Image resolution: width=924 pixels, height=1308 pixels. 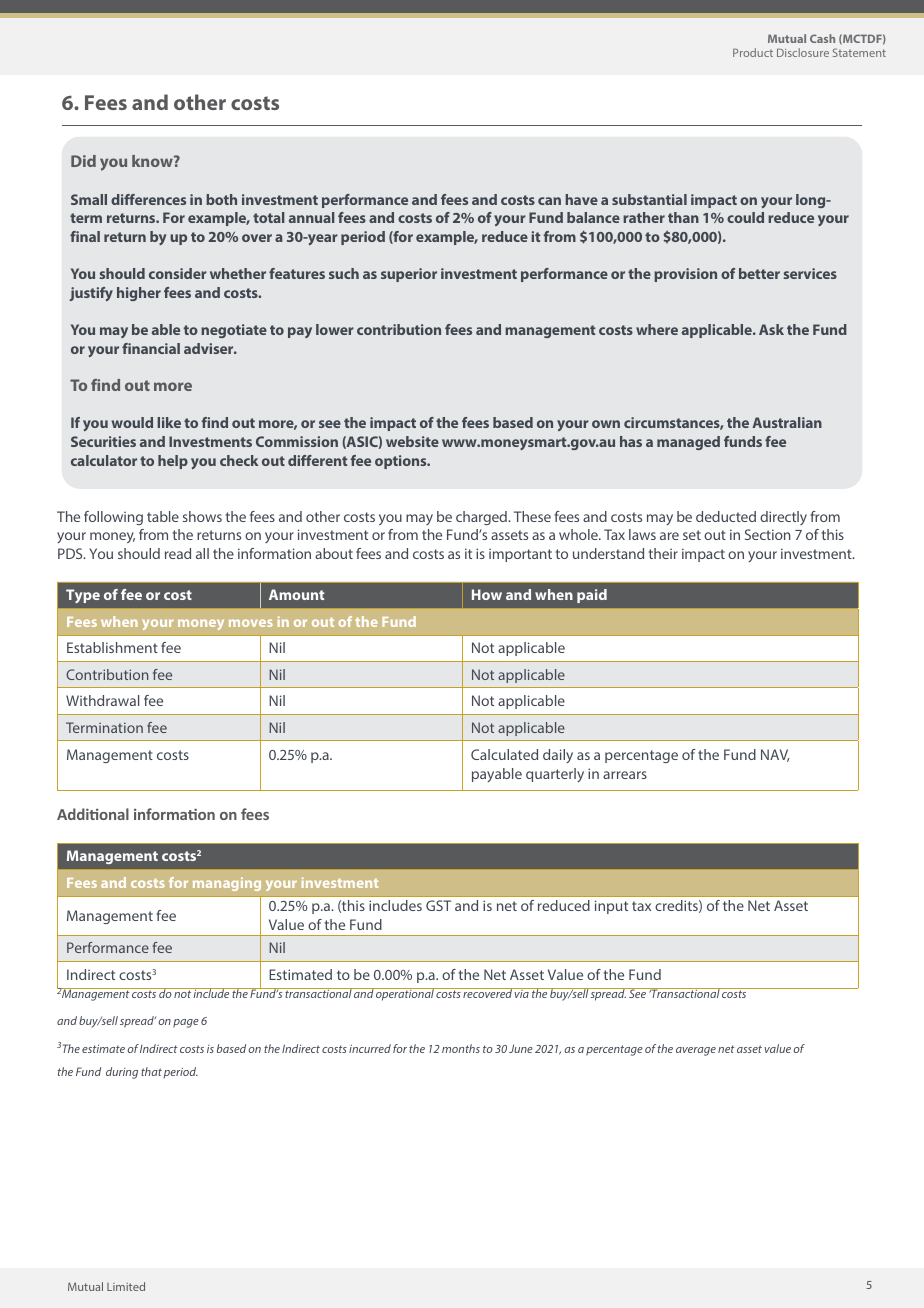 What do you see at coordinates (461, 1048) in the page?
I see `months` at bounding box center [461, 1048].
